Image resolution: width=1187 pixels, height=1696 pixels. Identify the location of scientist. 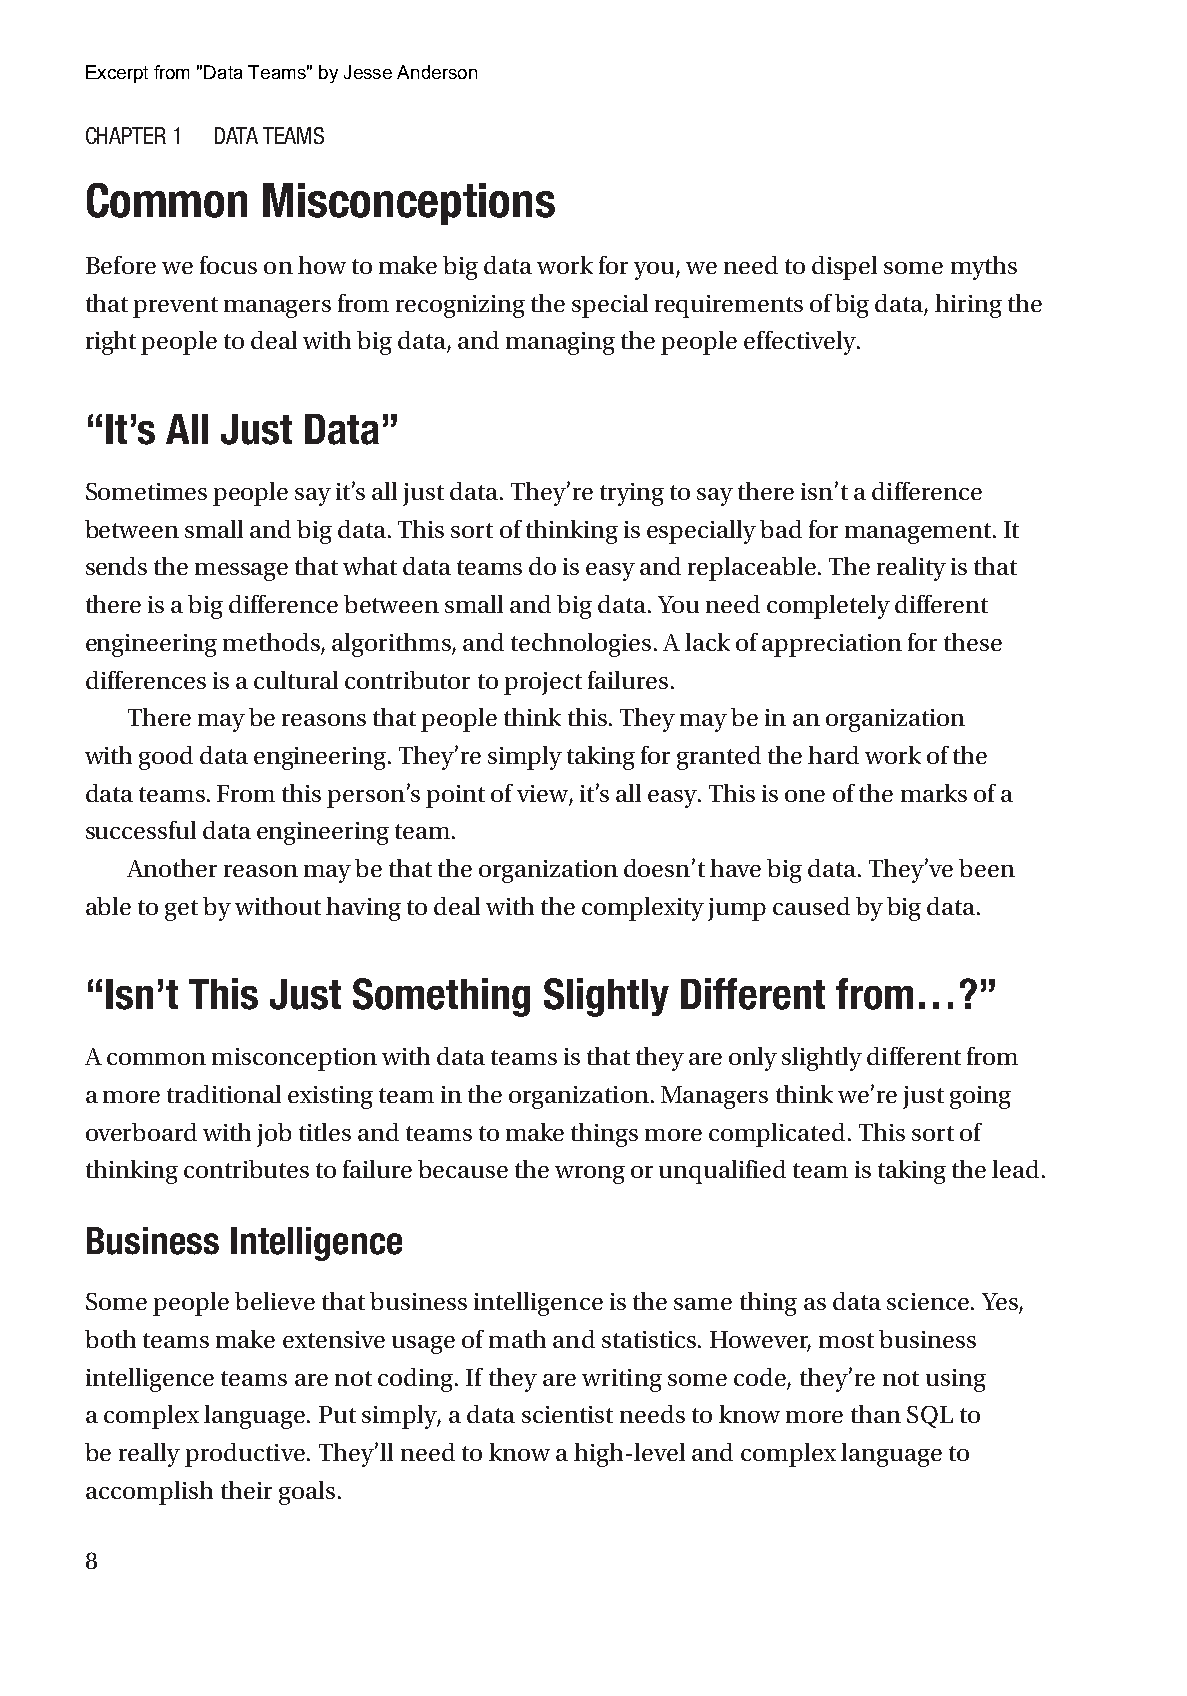
(567, 1414).
